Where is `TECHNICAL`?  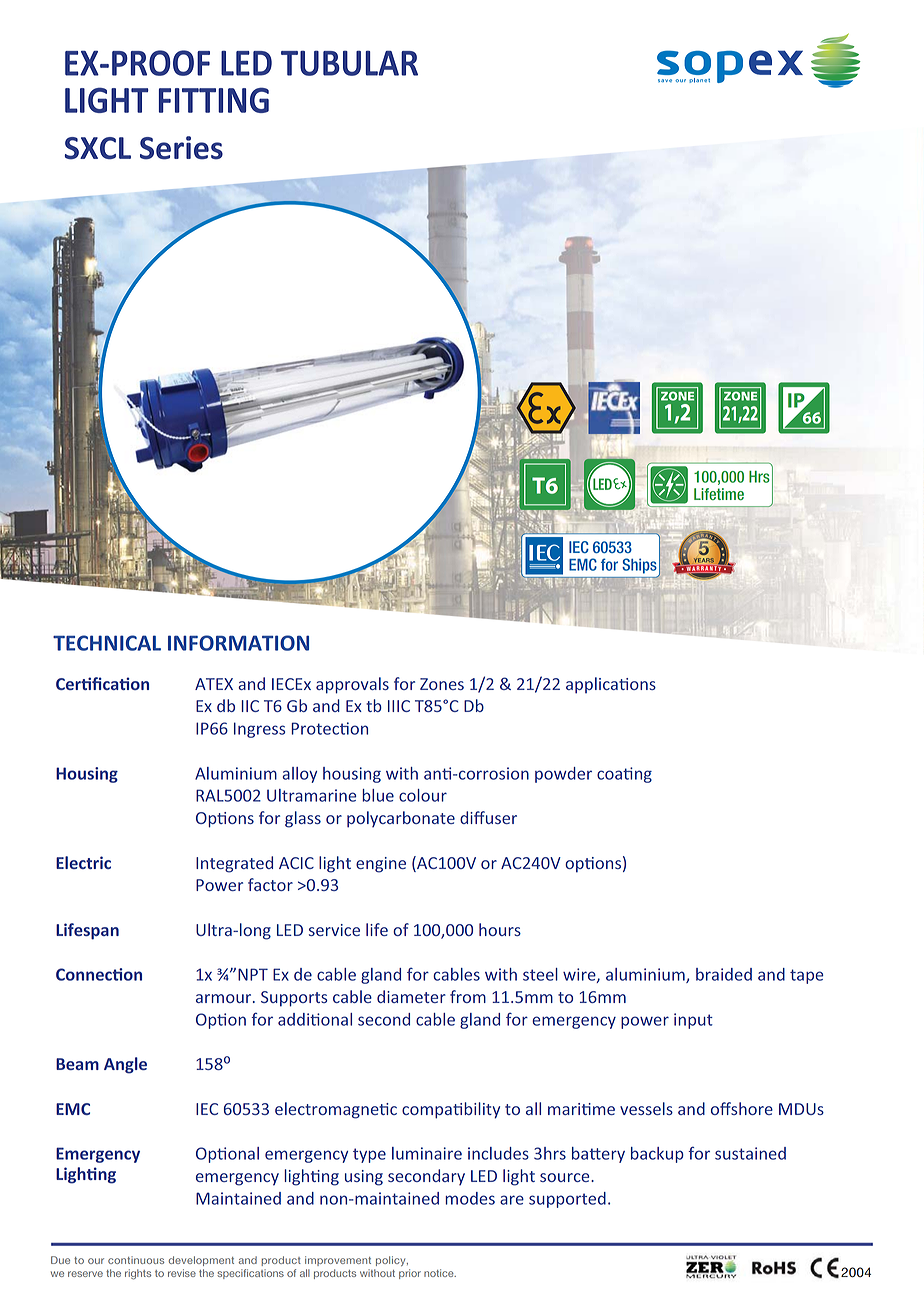 TECHNICAL is located at coordinates (107, 643).
